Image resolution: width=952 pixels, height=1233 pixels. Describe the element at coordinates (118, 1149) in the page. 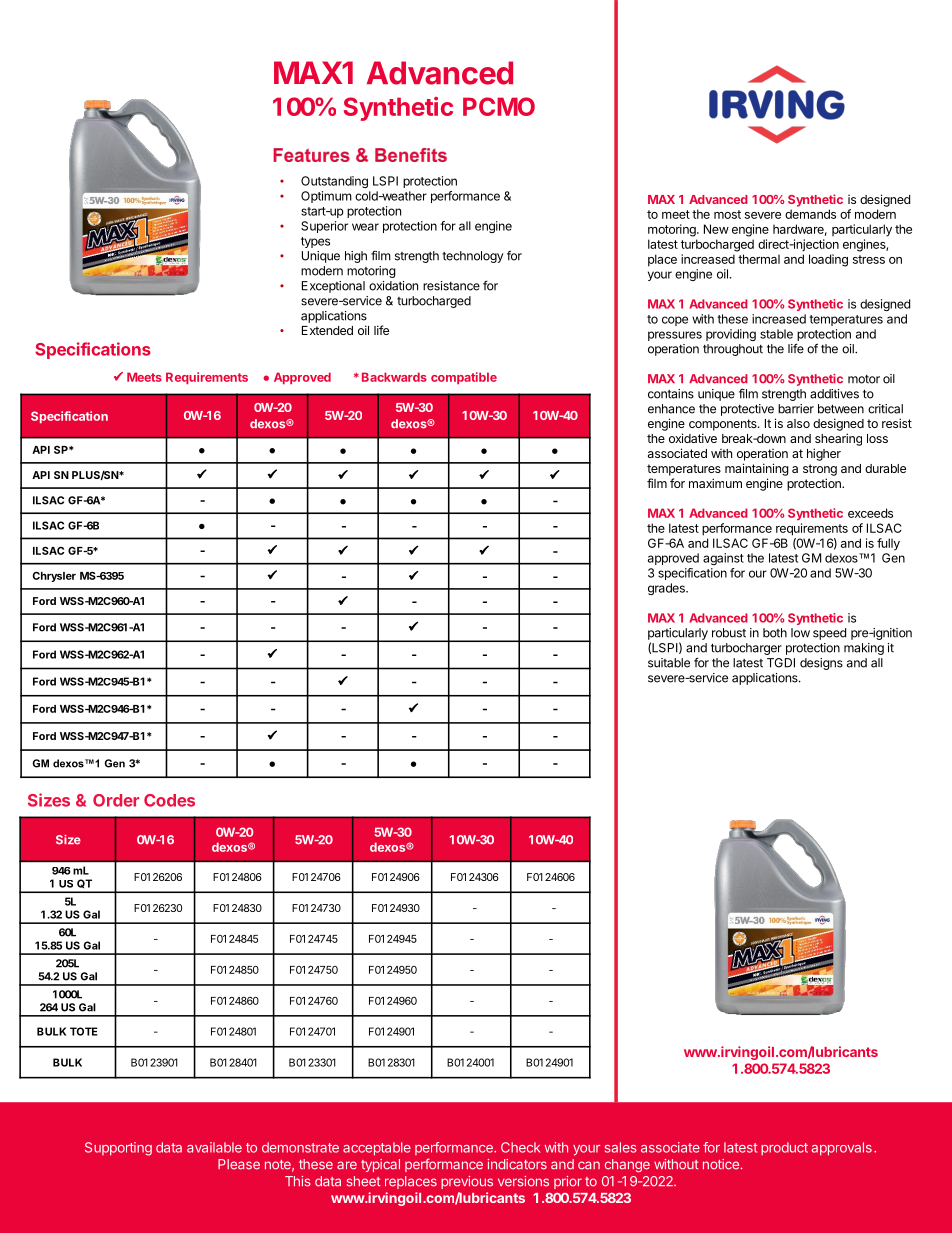

I see `Supporting` at that location.
